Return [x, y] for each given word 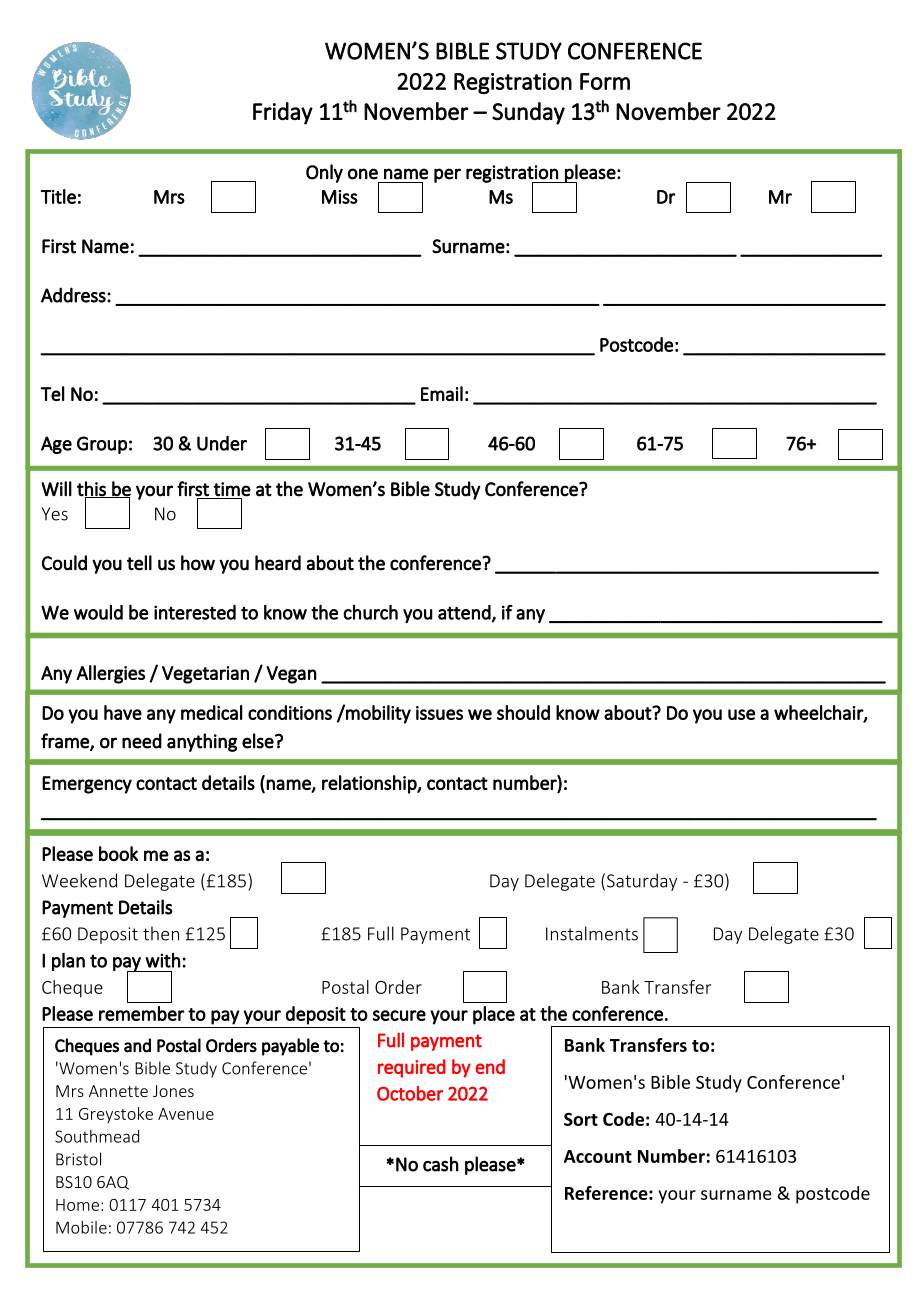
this [92, 489]
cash [441, 1164]
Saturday [642, 882]
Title [58, 196]
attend [464, 612]
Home [77, 1205]
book [118, 853]
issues [439, 713]
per [447, 175]
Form [605, 81]
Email [442, 393]
